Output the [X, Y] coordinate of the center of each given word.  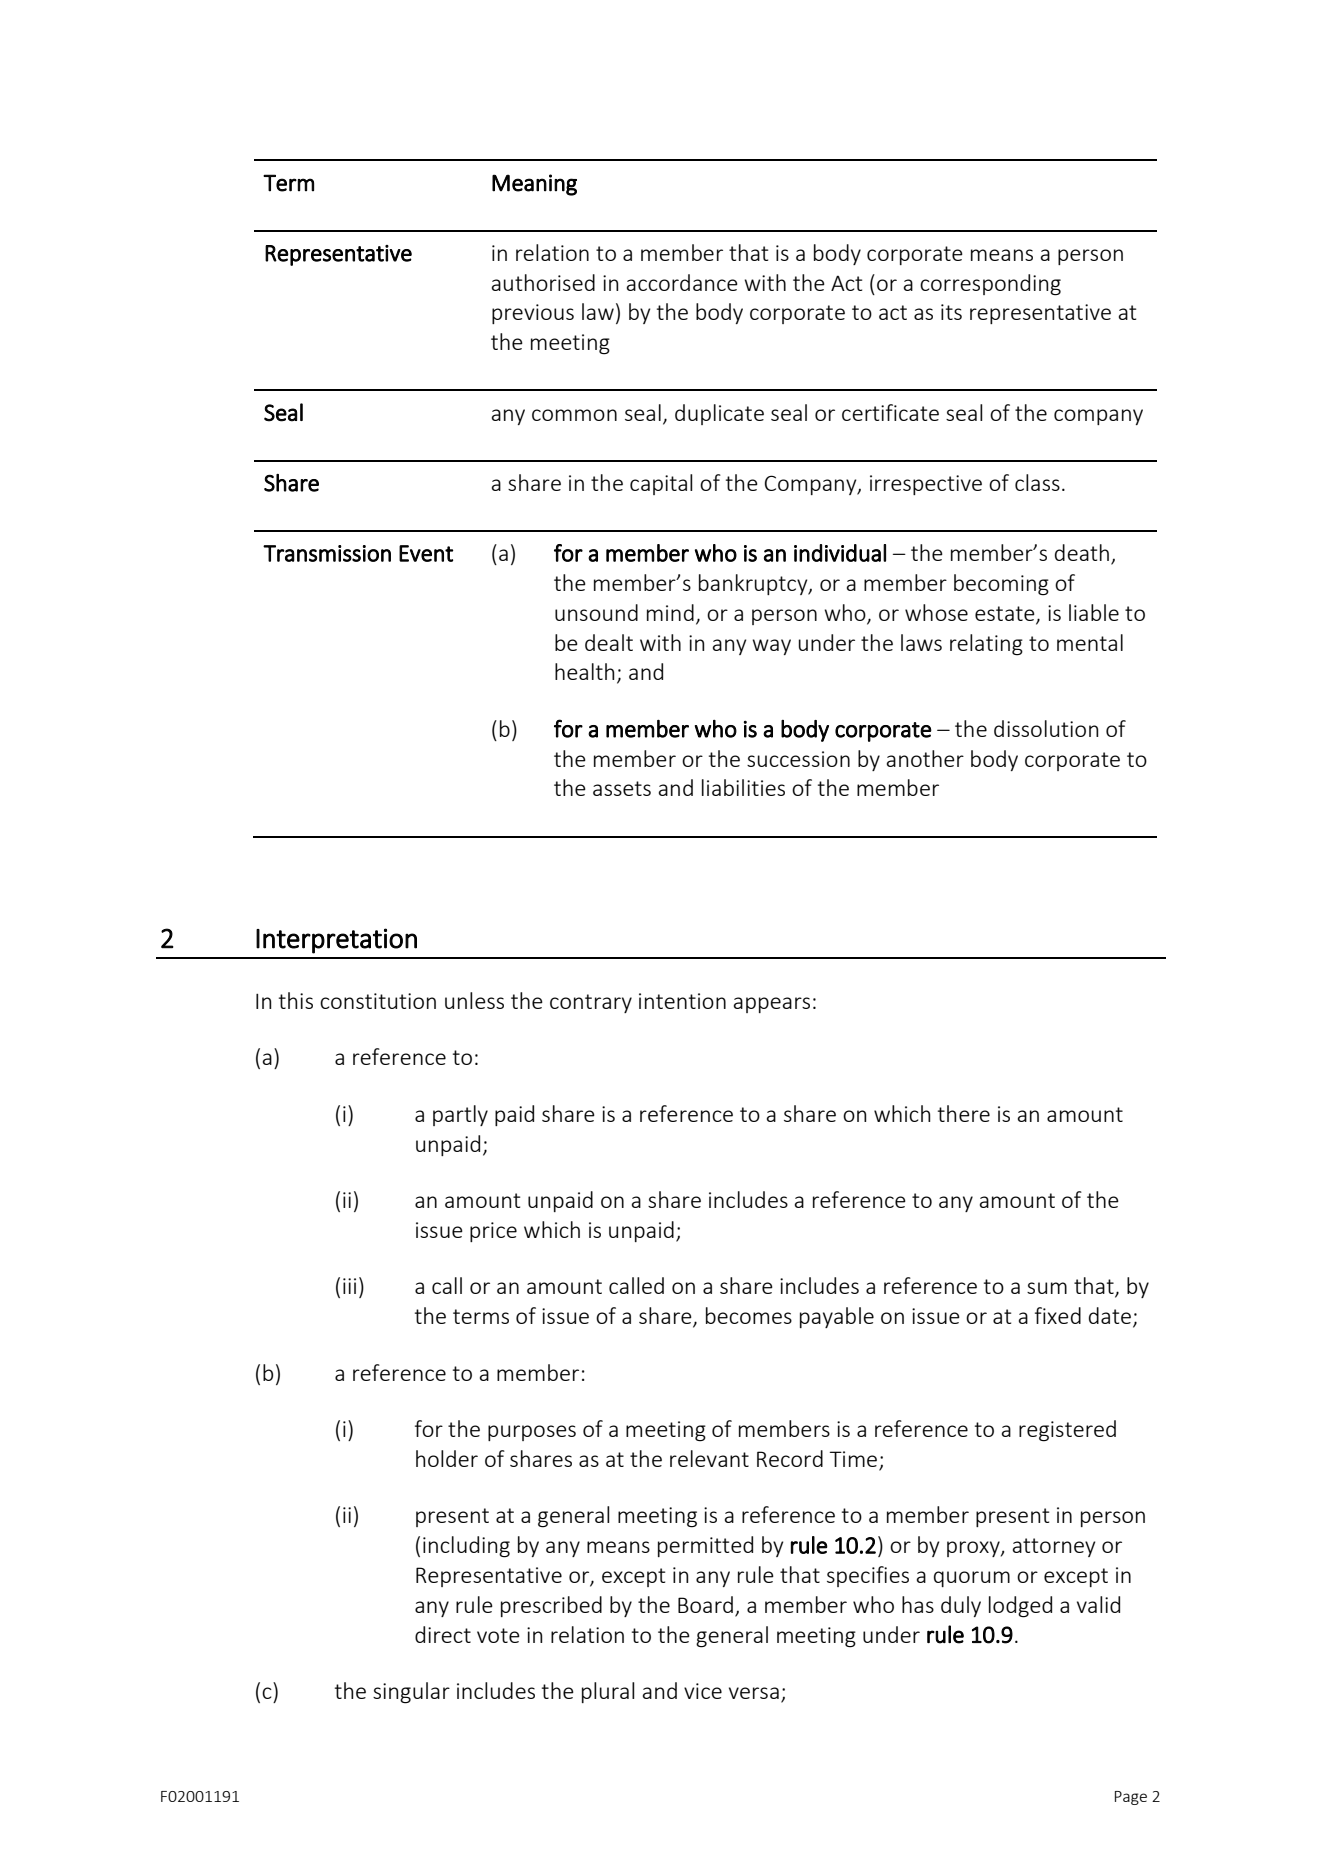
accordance [682, 282]
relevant [709, 1458]
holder [447, 1458]
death [1083, 554]
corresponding [990, 285]
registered [1067, 1431]
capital [661, 484]
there [964, 1113]
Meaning [534, 185]
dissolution [1046, 728]
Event [426, 553]
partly [460, 1115]
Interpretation [336, 941]
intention [682, 1001]
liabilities [743, 787]
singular [411, 1693]
